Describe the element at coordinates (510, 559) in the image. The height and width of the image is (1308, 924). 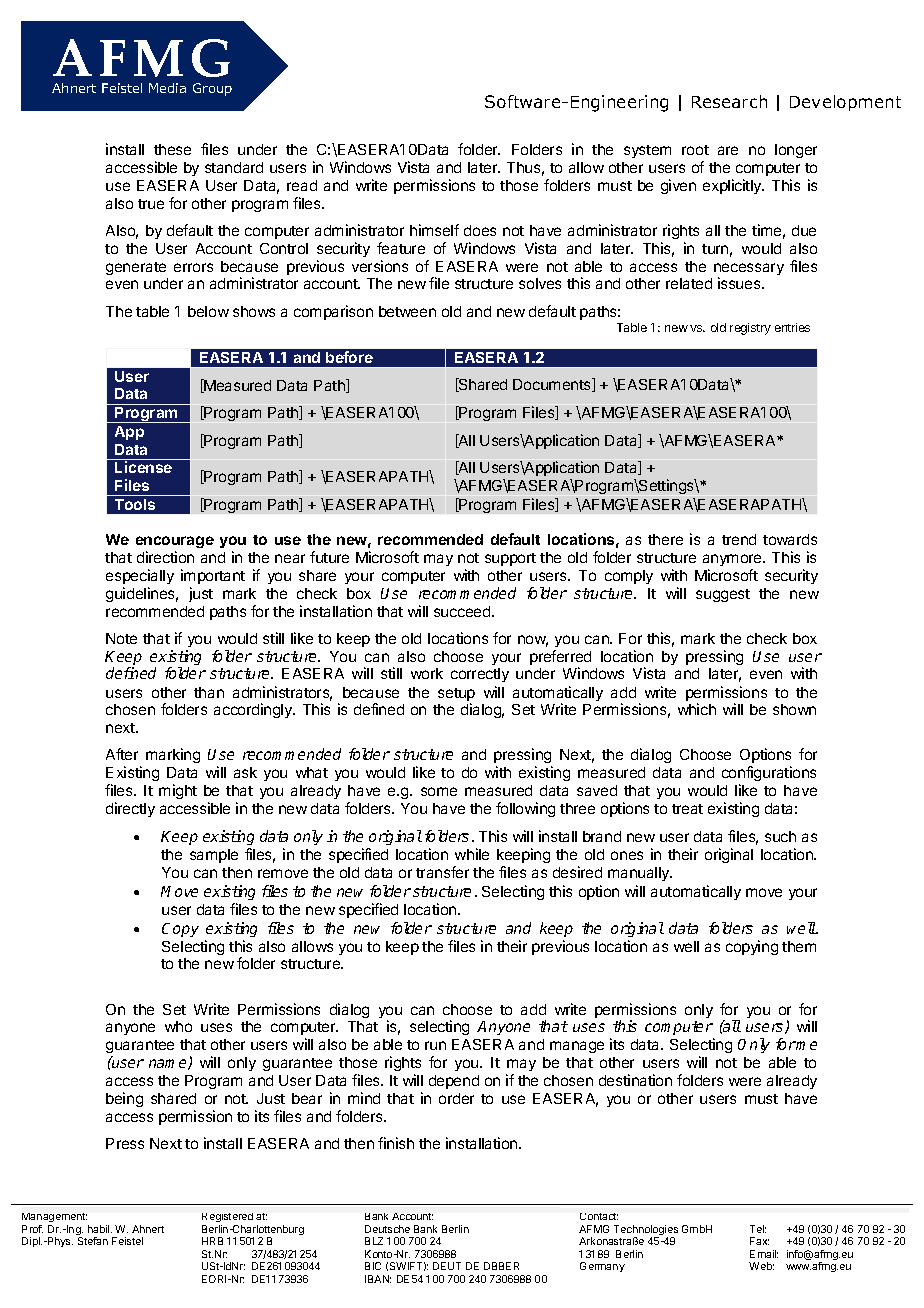
I see `support` at that location.
